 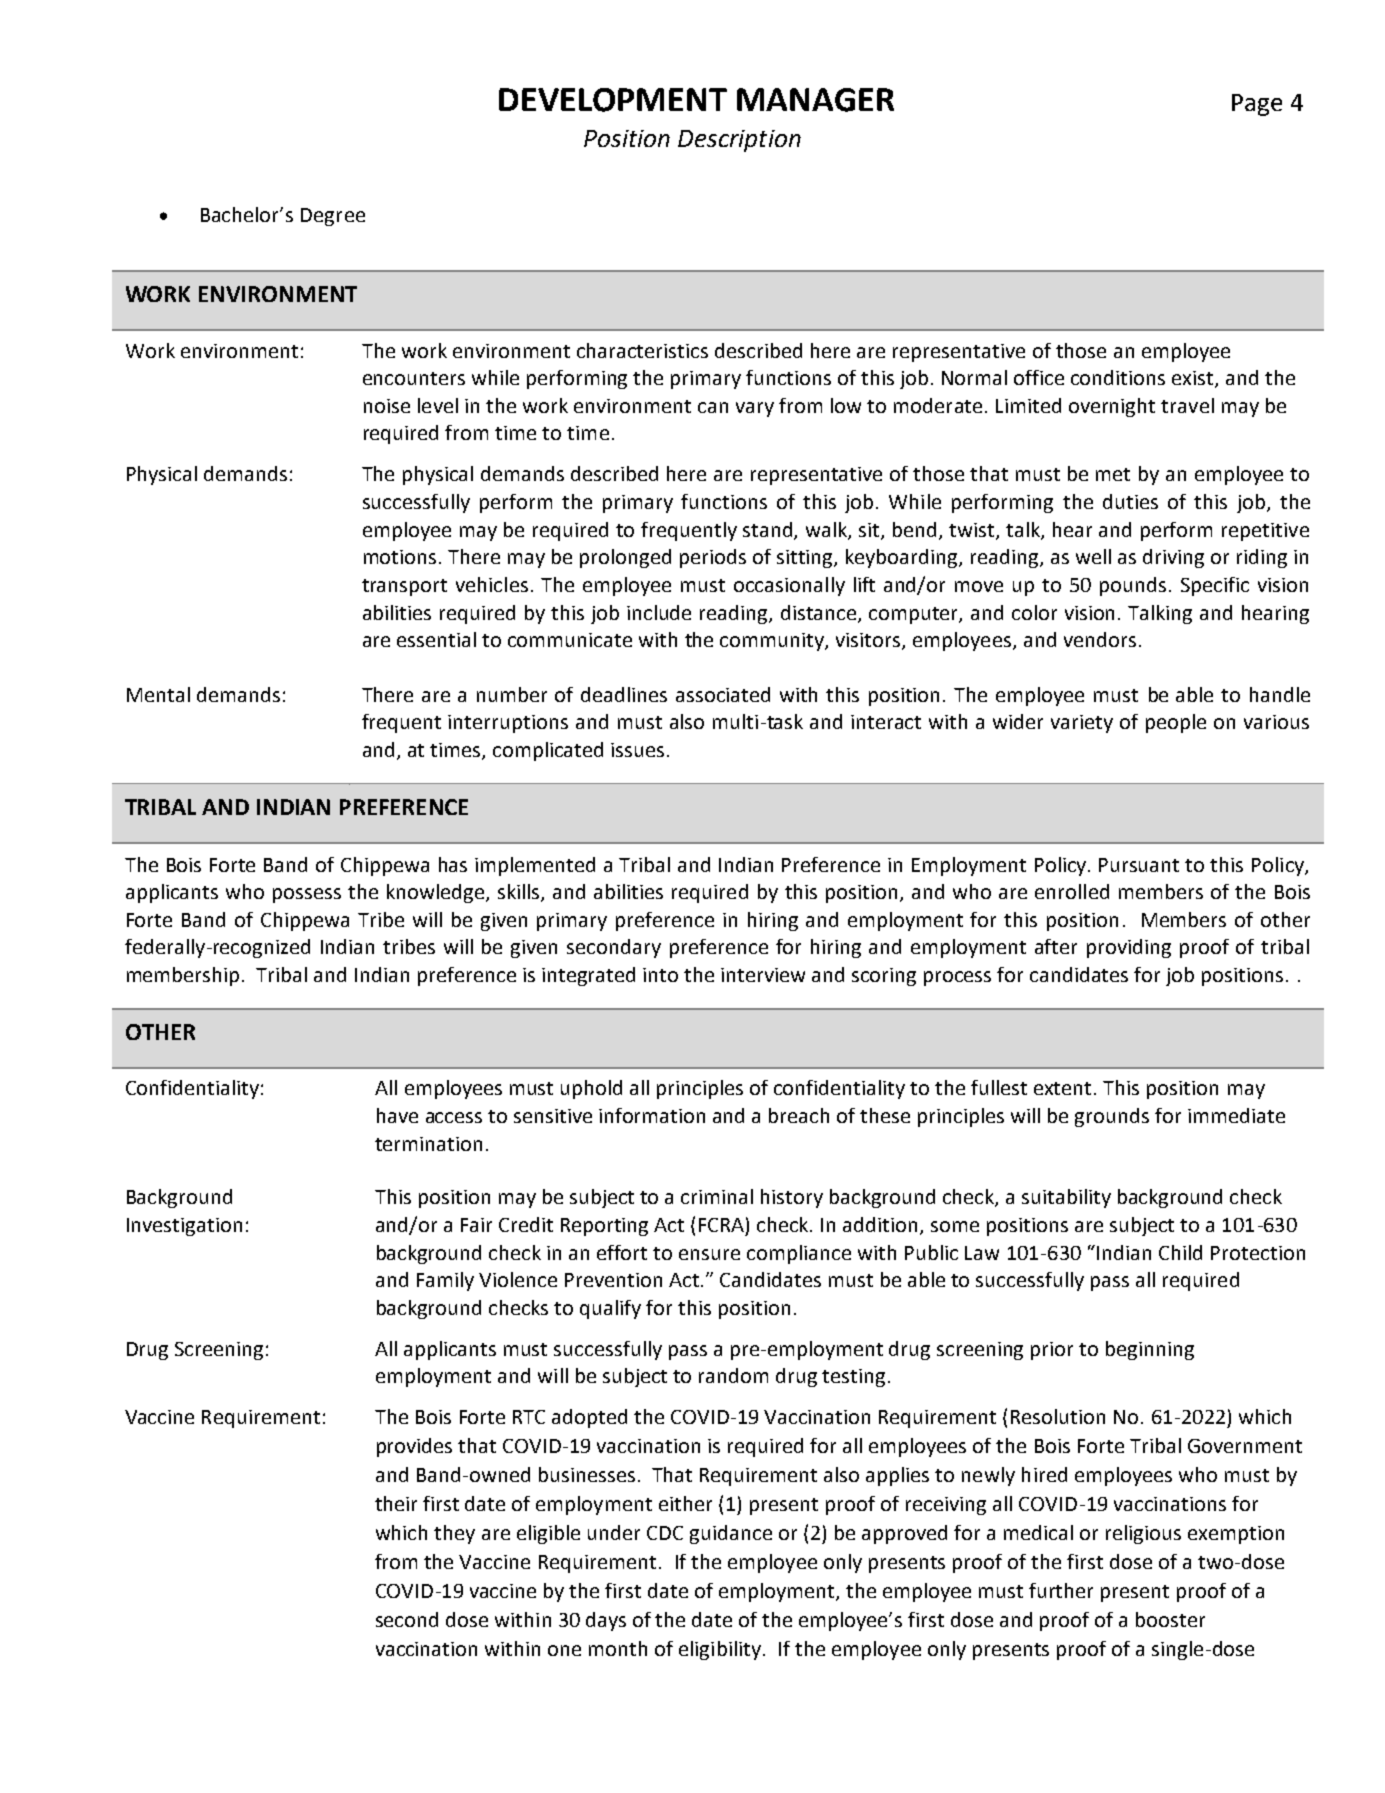 I want to click on possess, so click(x=307, y=895).
